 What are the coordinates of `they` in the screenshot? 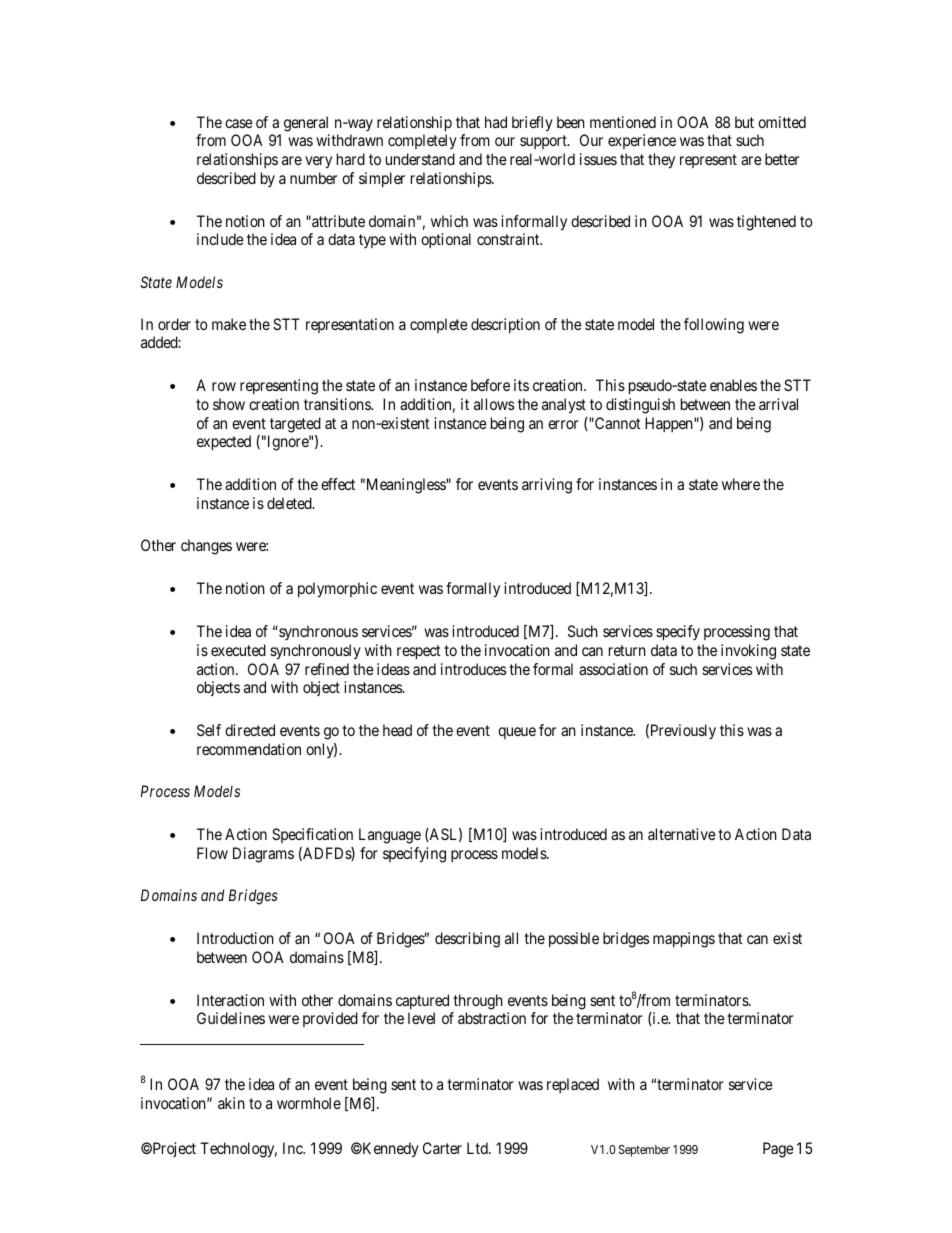 It's located at (661, 161).
